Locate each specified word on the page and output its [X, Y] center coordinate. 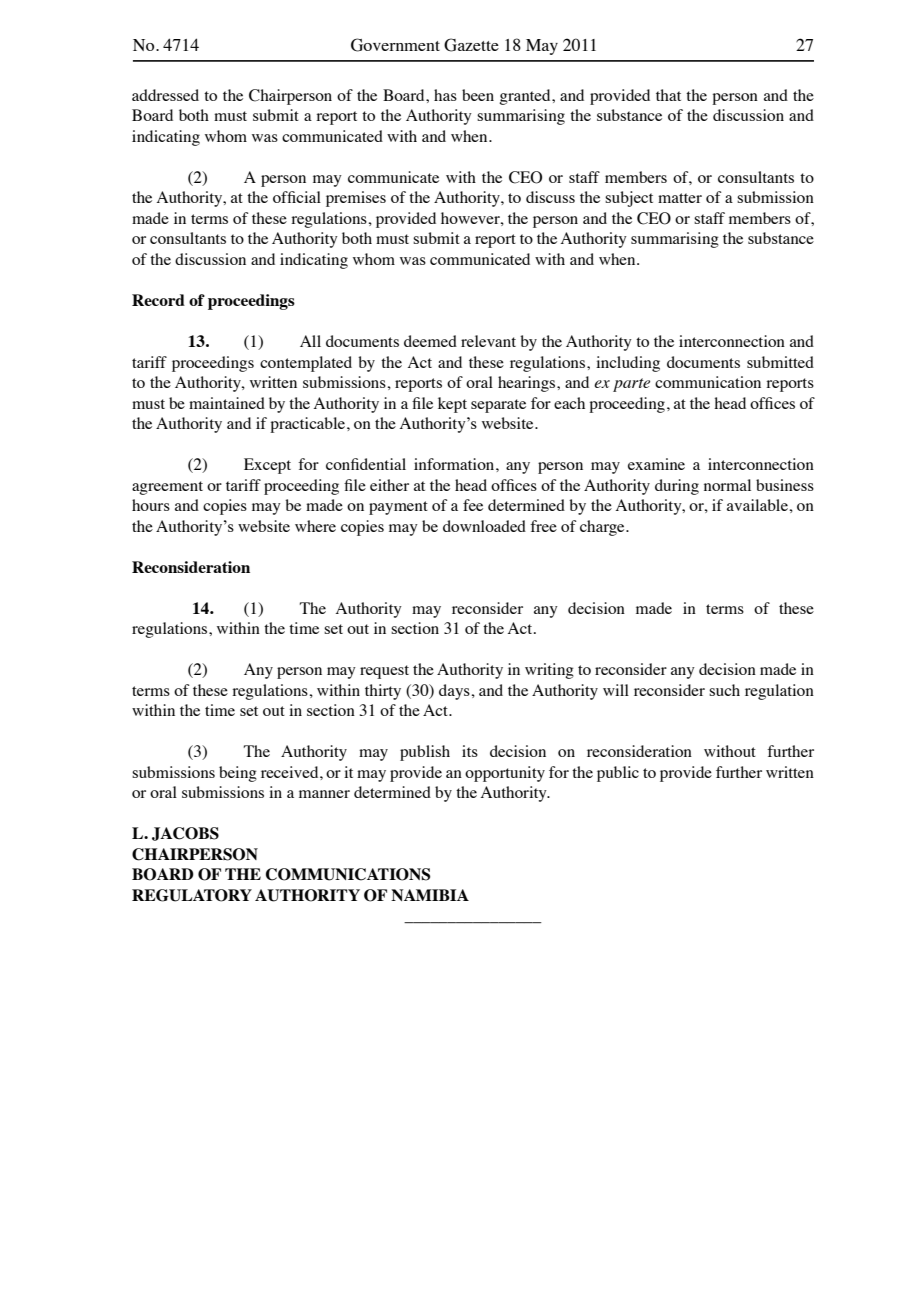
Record [158, 300]
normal [727, 485]
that [668, 95]
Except [267, 466]
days [455, 692]
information [455, 464]
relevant [488, 341]
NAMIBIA [430, 895]
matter [680, 198]
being [238, 774]
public [618, 774]
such [724, 690]
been [478, 95]
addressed [165, 95]
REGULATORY [192, 895]
